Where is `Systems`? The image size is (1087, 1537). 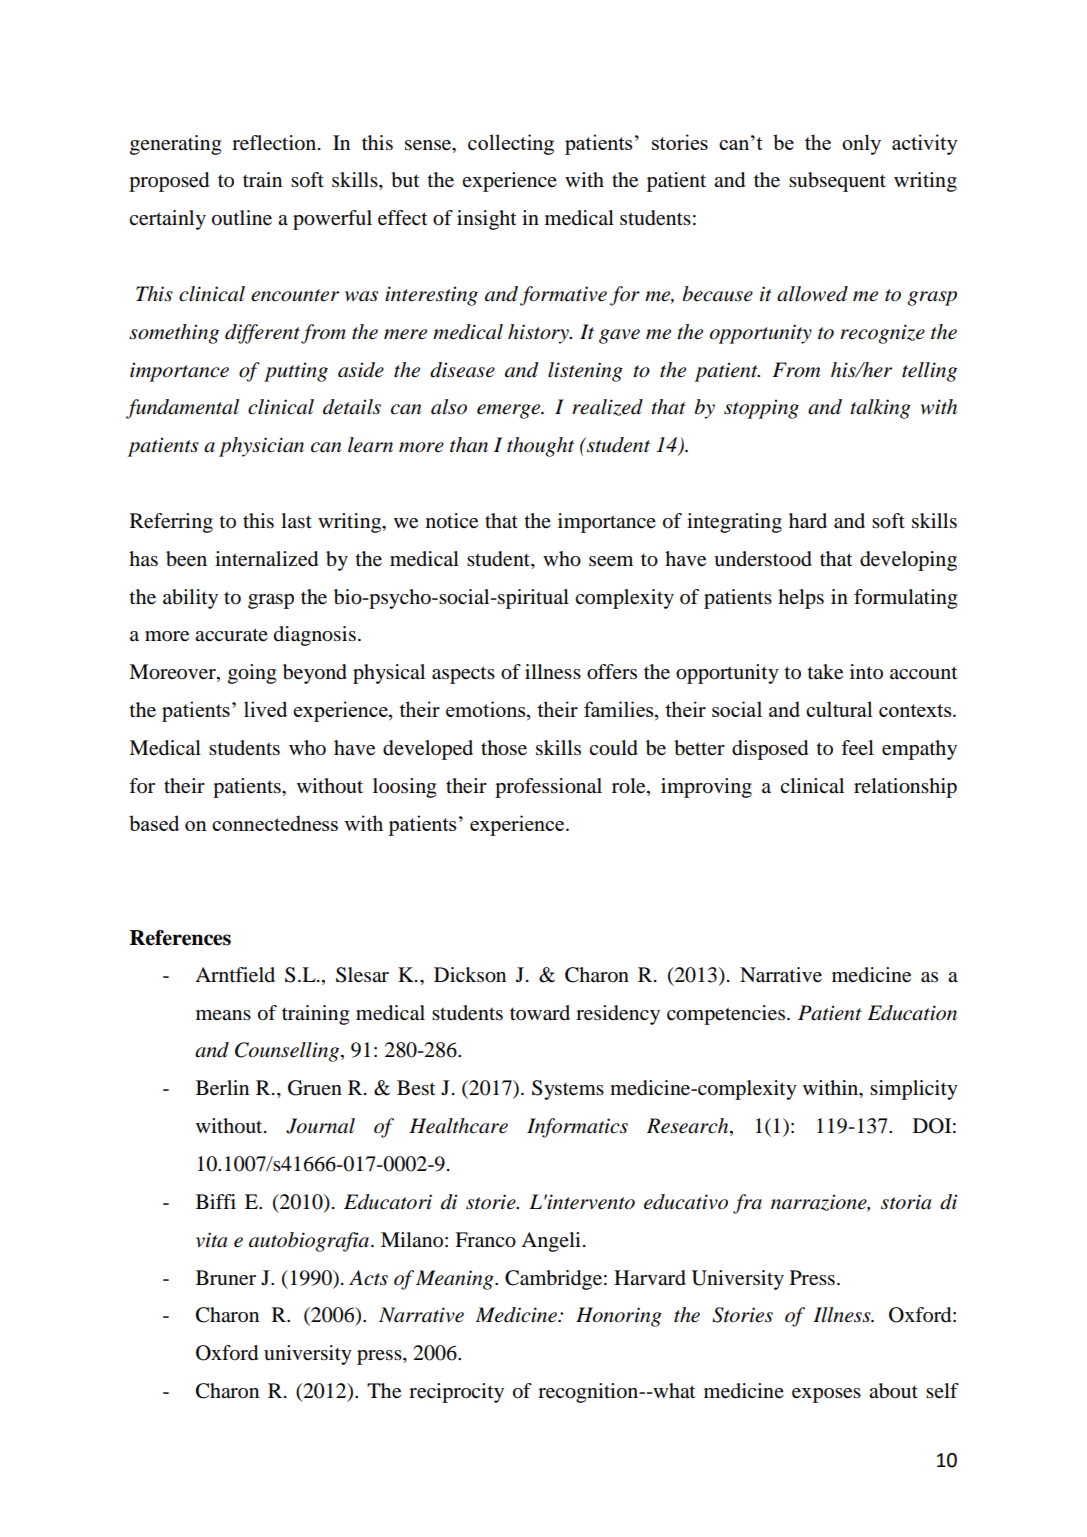 Systems is located at coordinates (568, 1090).
